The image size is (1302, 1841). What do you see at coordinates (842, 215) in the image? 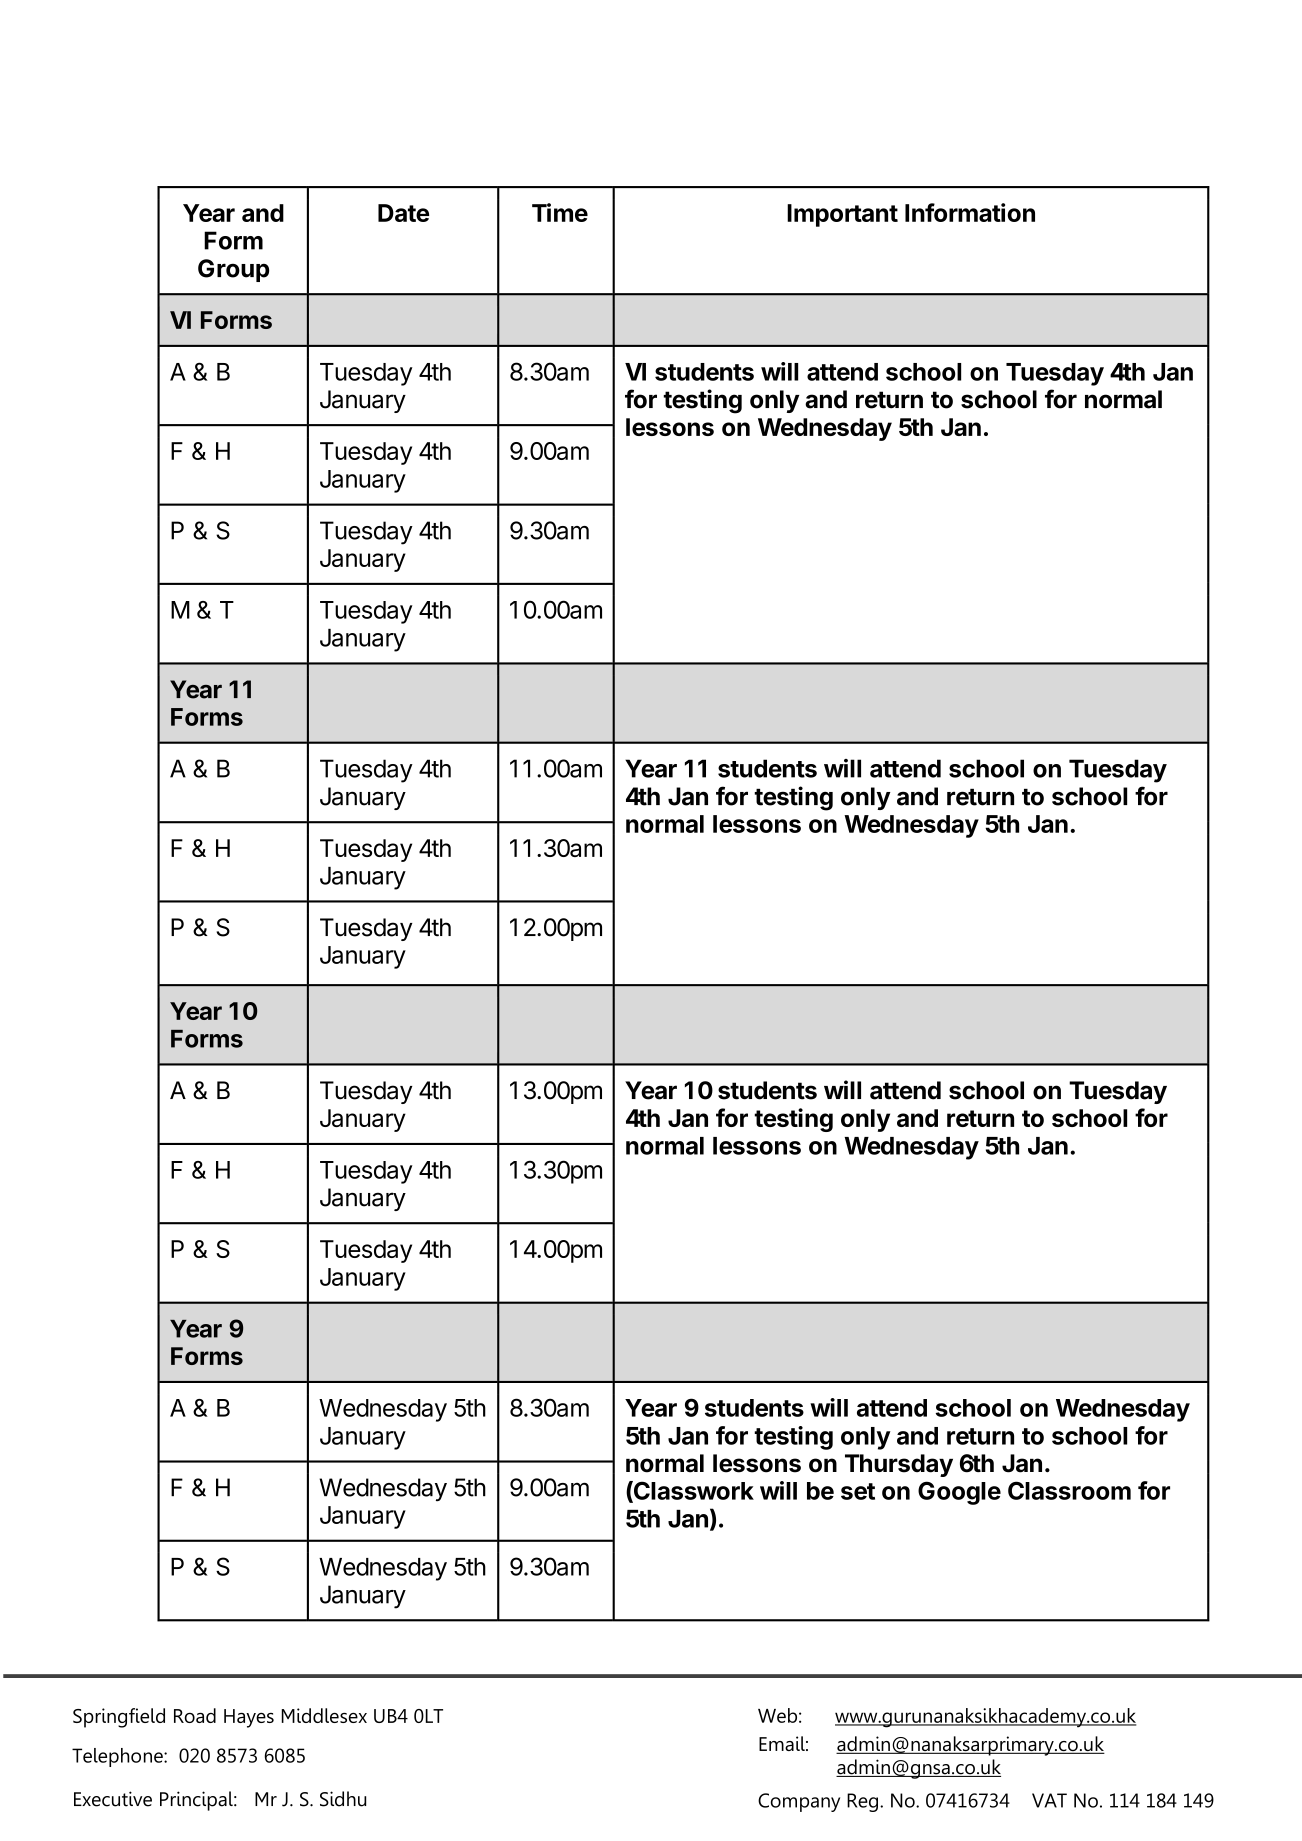
I see `Important` at bounding box center [842, 215].
